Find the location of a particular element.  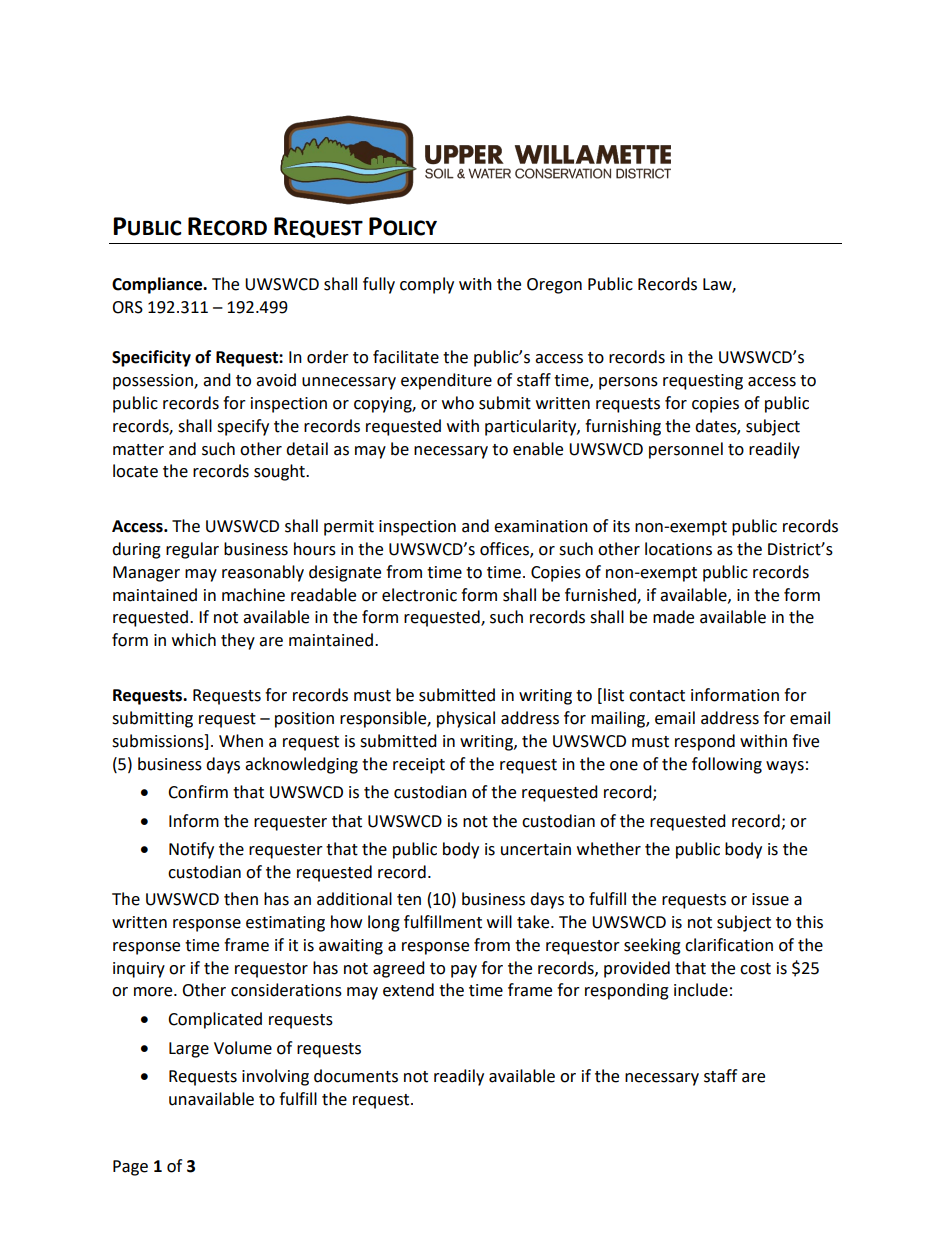

enable is located at coordinates (538, 449).
